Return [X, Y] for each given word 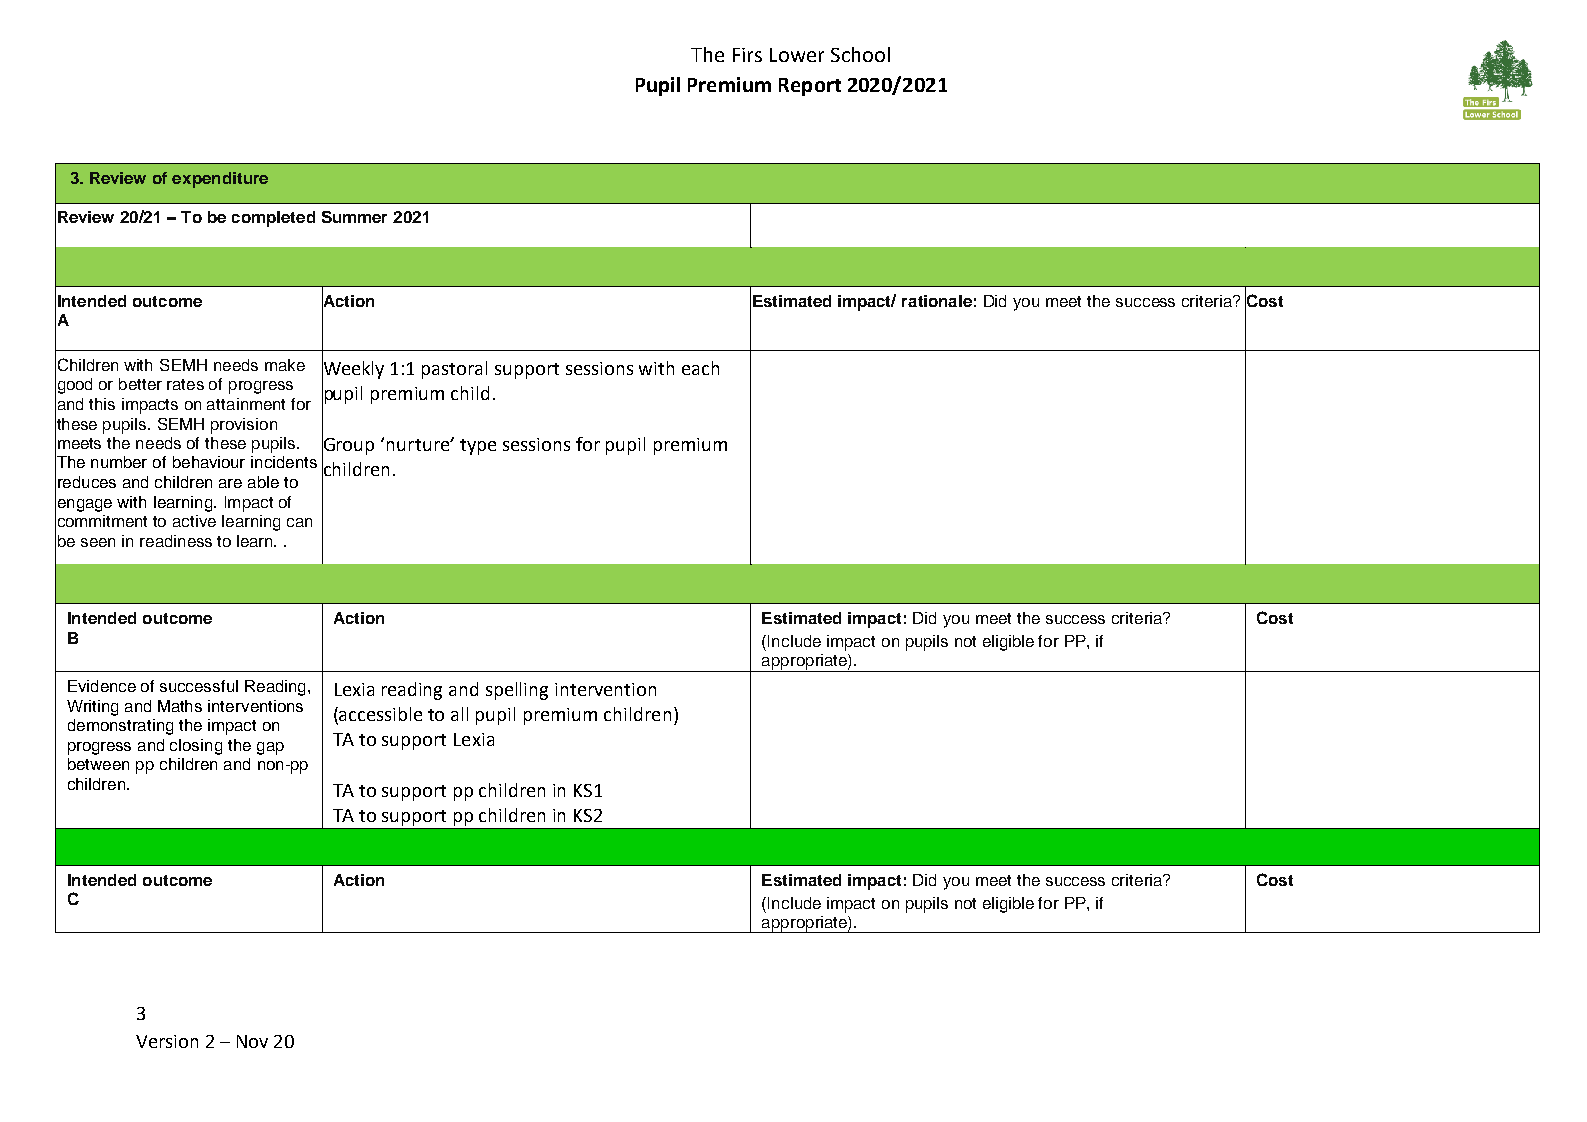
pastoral [454, 370]
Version [167, 1041]
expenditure [220, 180]
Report [810, 87]
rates [185, 384]
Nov [252, 1041]
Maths [180, 706]
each [700, 368]
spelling [517, 691]
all [459, 714]
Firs [747, 55]
